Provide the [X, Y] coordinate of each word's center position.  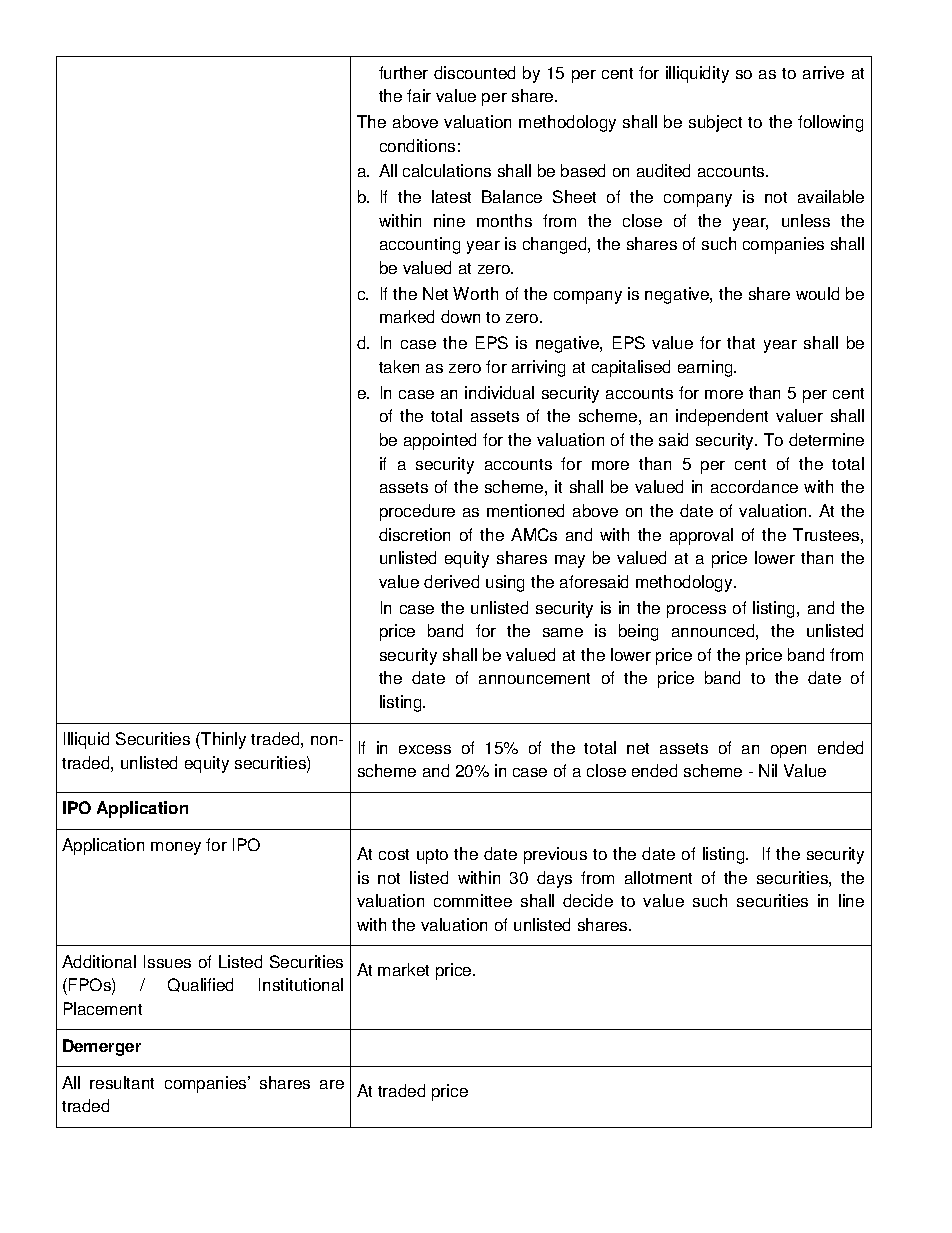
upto [432, 856]
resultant [122, 1082]
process [696, 611]
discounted [474, 72]
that [741, 342]
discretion [414, 534]
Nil [768, 770]
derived [451, 581]
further [403, 72]
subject [715, 123]
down [460, 316]
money [176, 848]
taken [399, 366]
